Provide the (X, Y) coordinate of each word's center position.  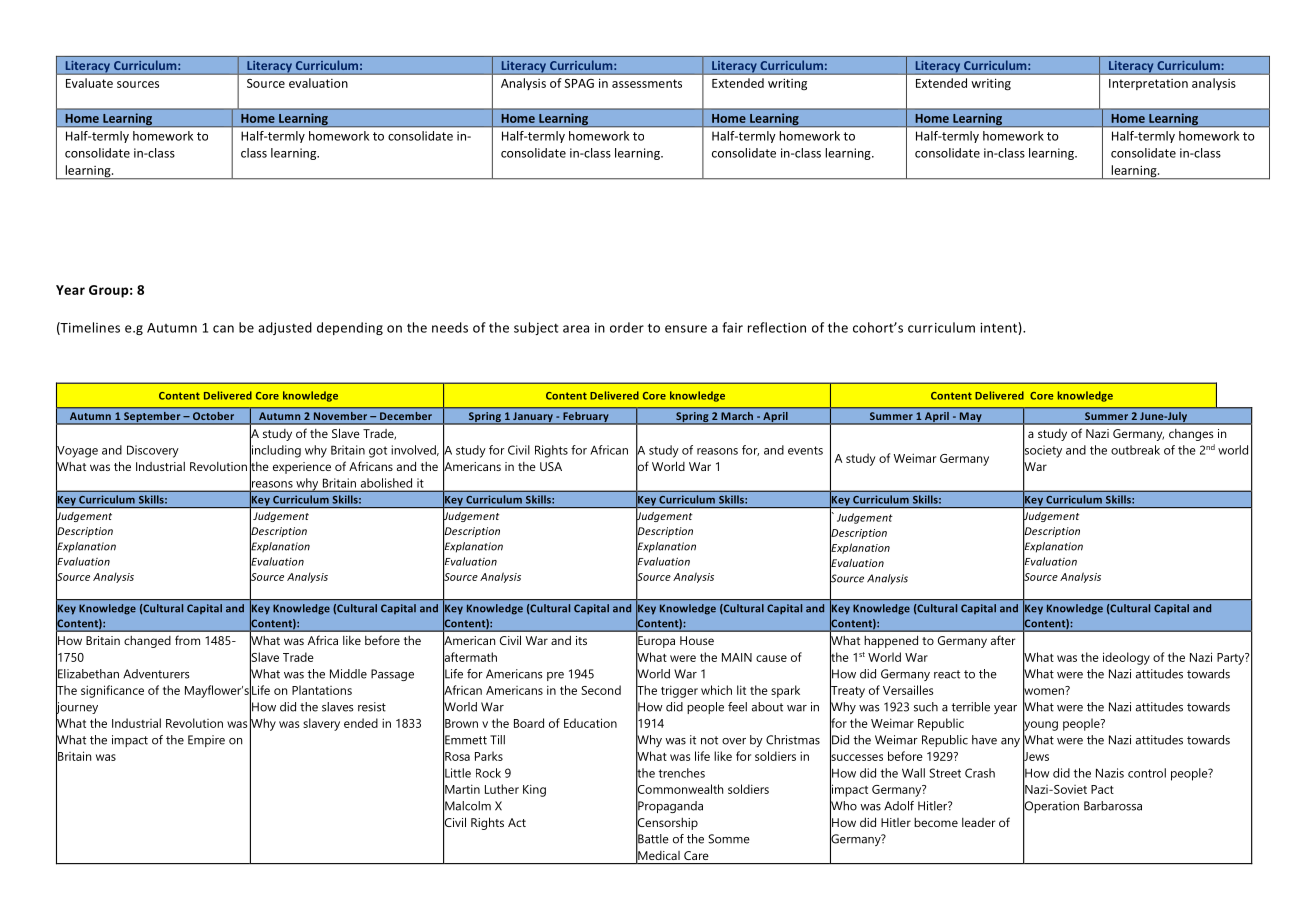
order (627, 327)
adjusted (285, 328)
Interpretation (1148, 84)
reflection (777, 327)
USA (551, 466)
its (581, 640)
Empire (206, 741)
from (187, 640)
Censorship (667, 823)
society (1042, 451)
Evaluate (89, 83)
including (275, 451)
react (947, 674)
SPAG (579, 83)
